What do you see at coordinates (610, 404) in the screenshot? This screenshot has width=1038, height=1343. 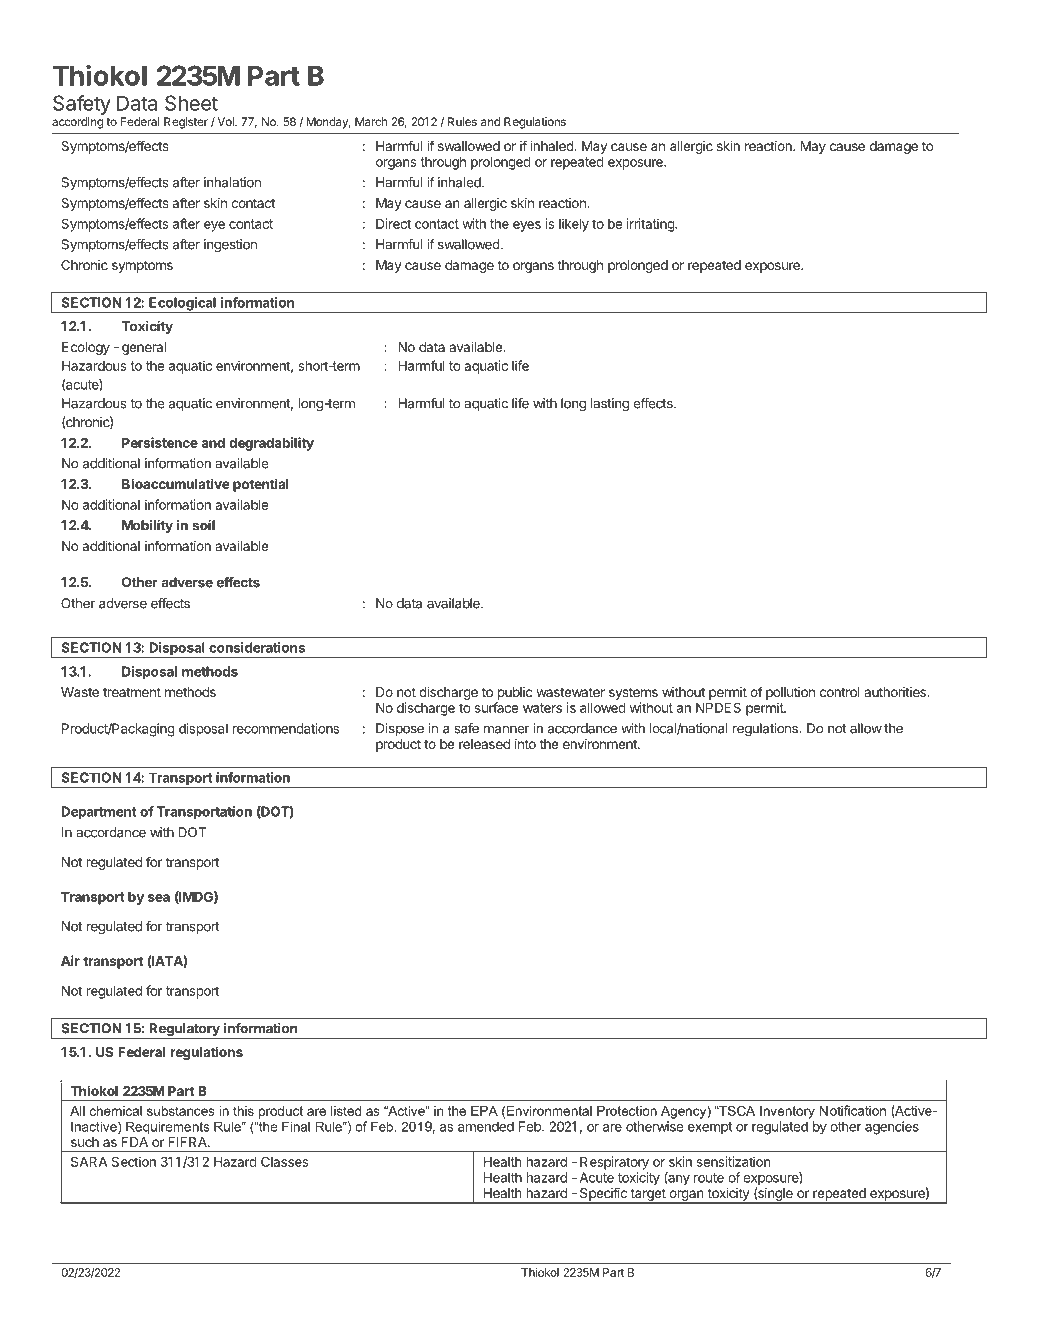 I see `lasting` at bounding box center [610, 404].
